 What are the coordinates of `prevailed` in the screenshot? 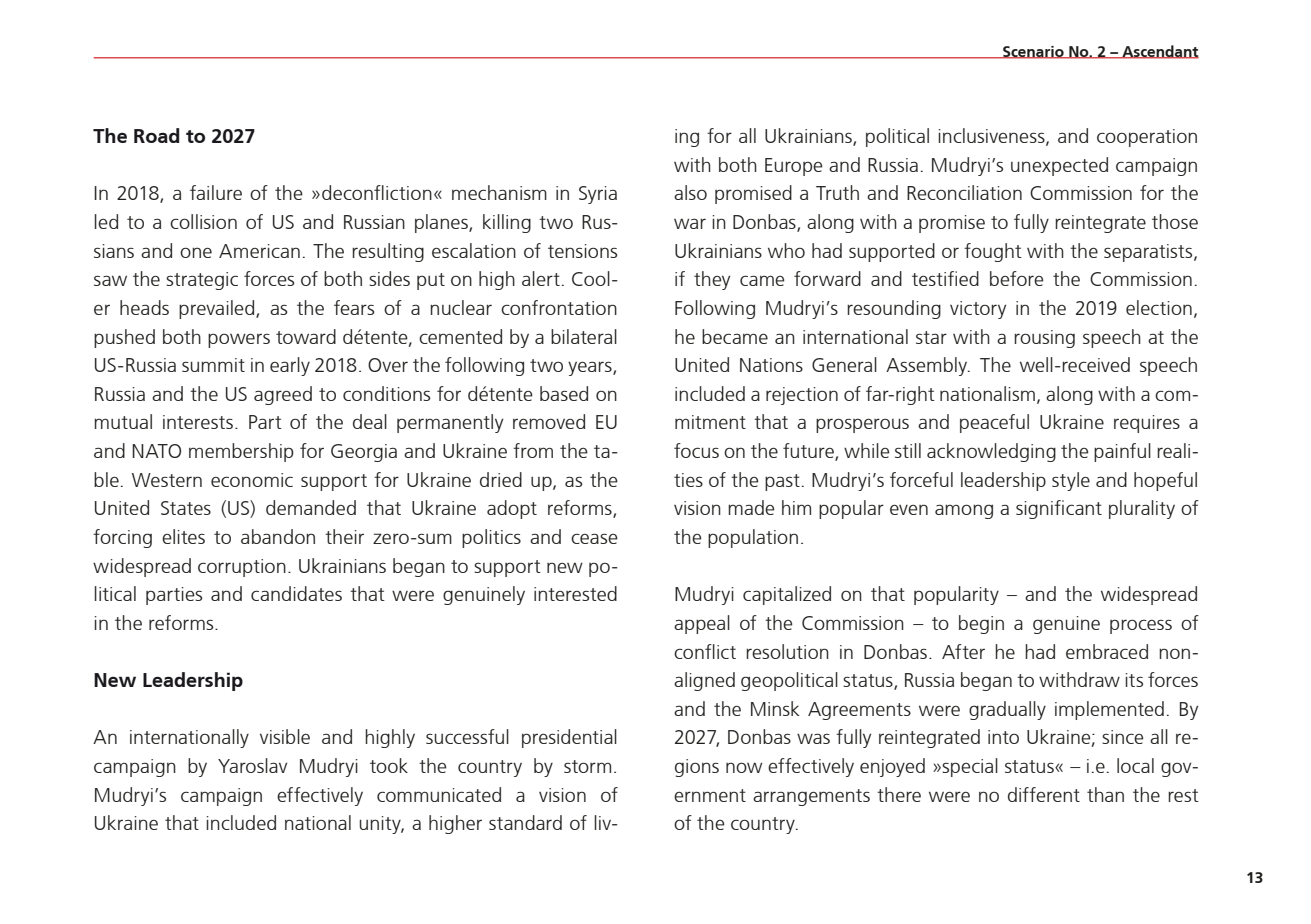 It's located at (218, 309).
